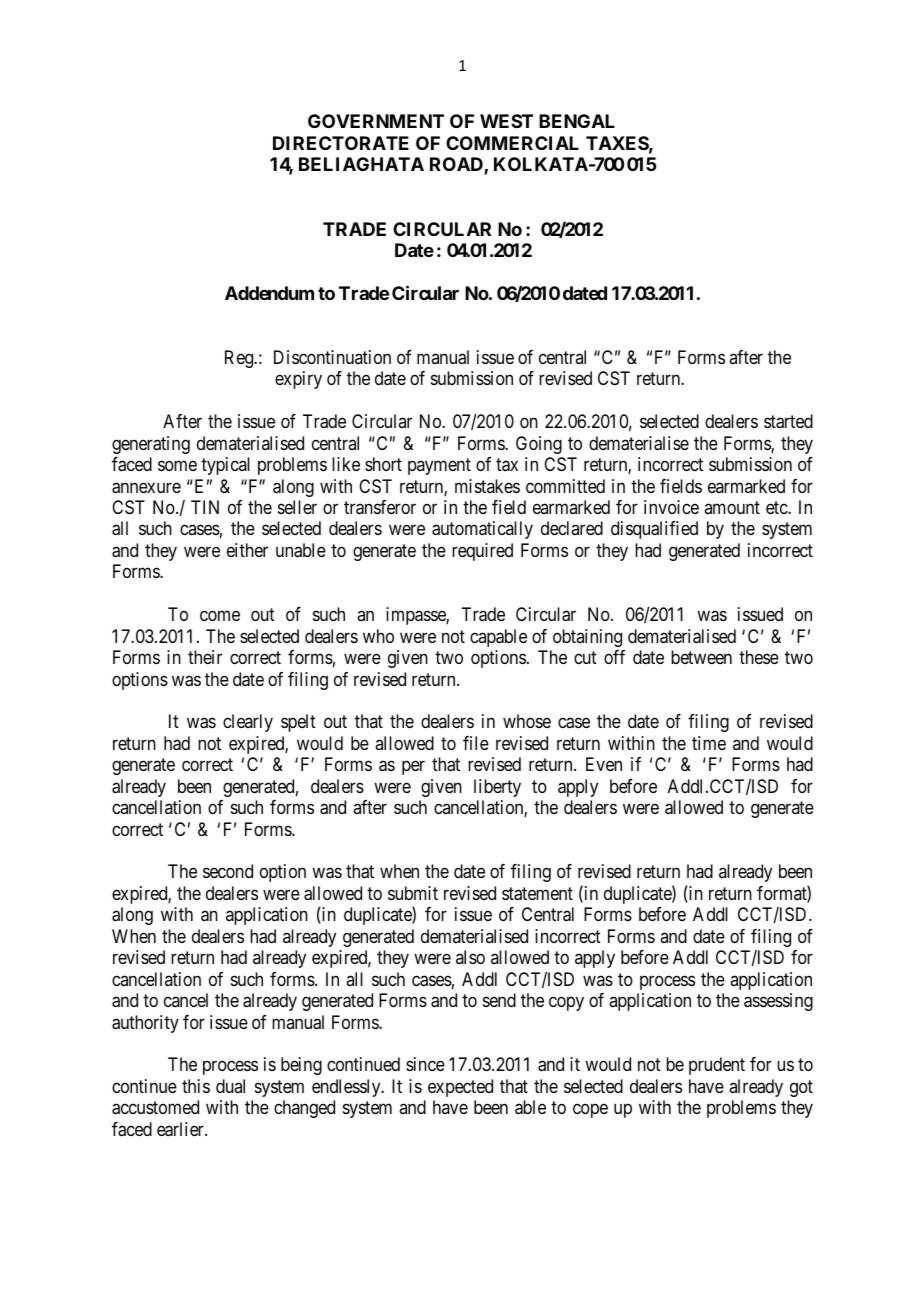 The image size is (924, 1308). Describe the element at coordinates (220, 616) in the screenshot. I see `come` at that location.
